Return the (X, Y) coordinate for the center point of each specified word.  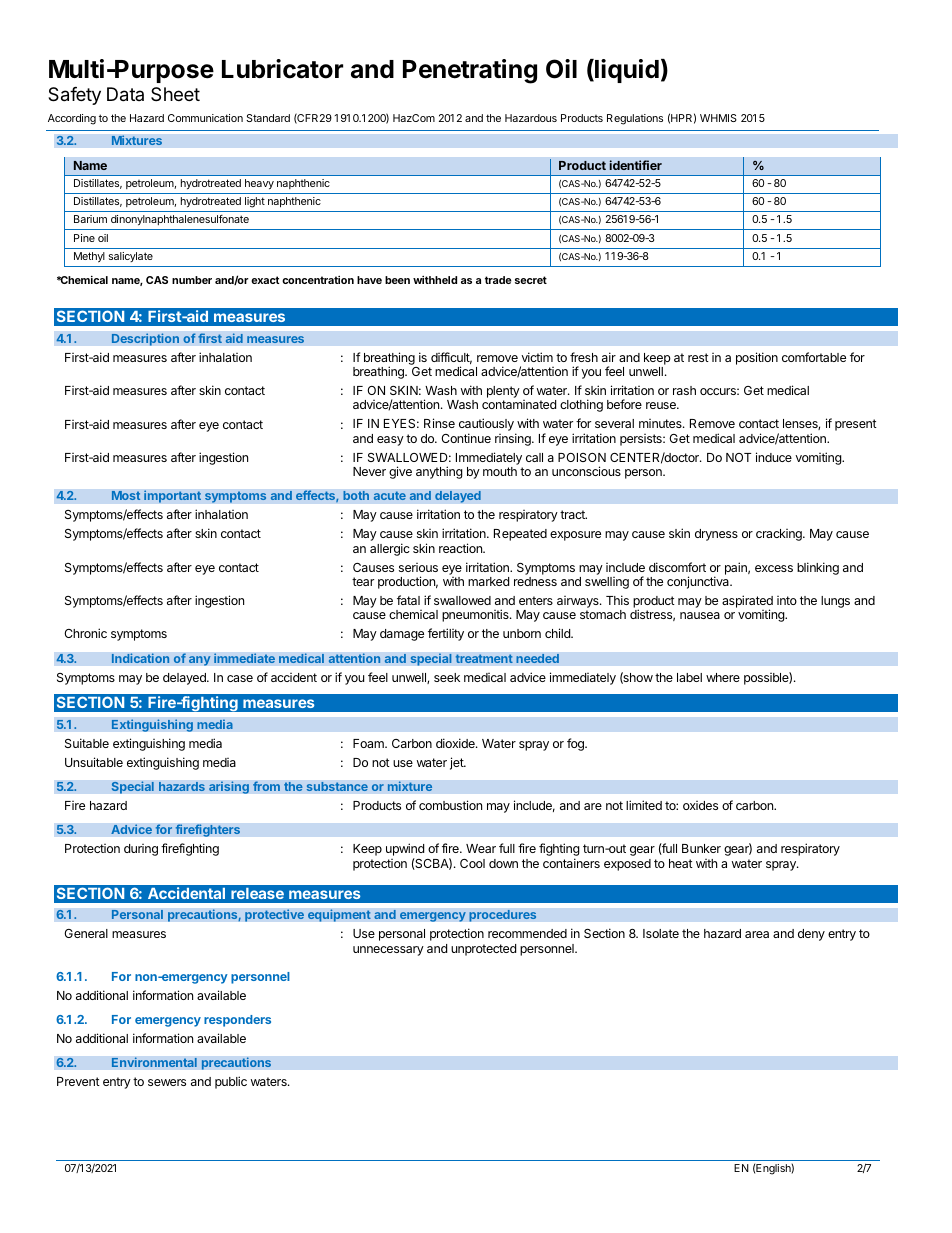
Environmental (154, 1062)
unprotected (483, 950)
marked (488, 581)
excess (774, 568)
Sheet (175, 94)
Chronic (85, 633)
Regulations (635, 119)
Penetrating (470, 71)
